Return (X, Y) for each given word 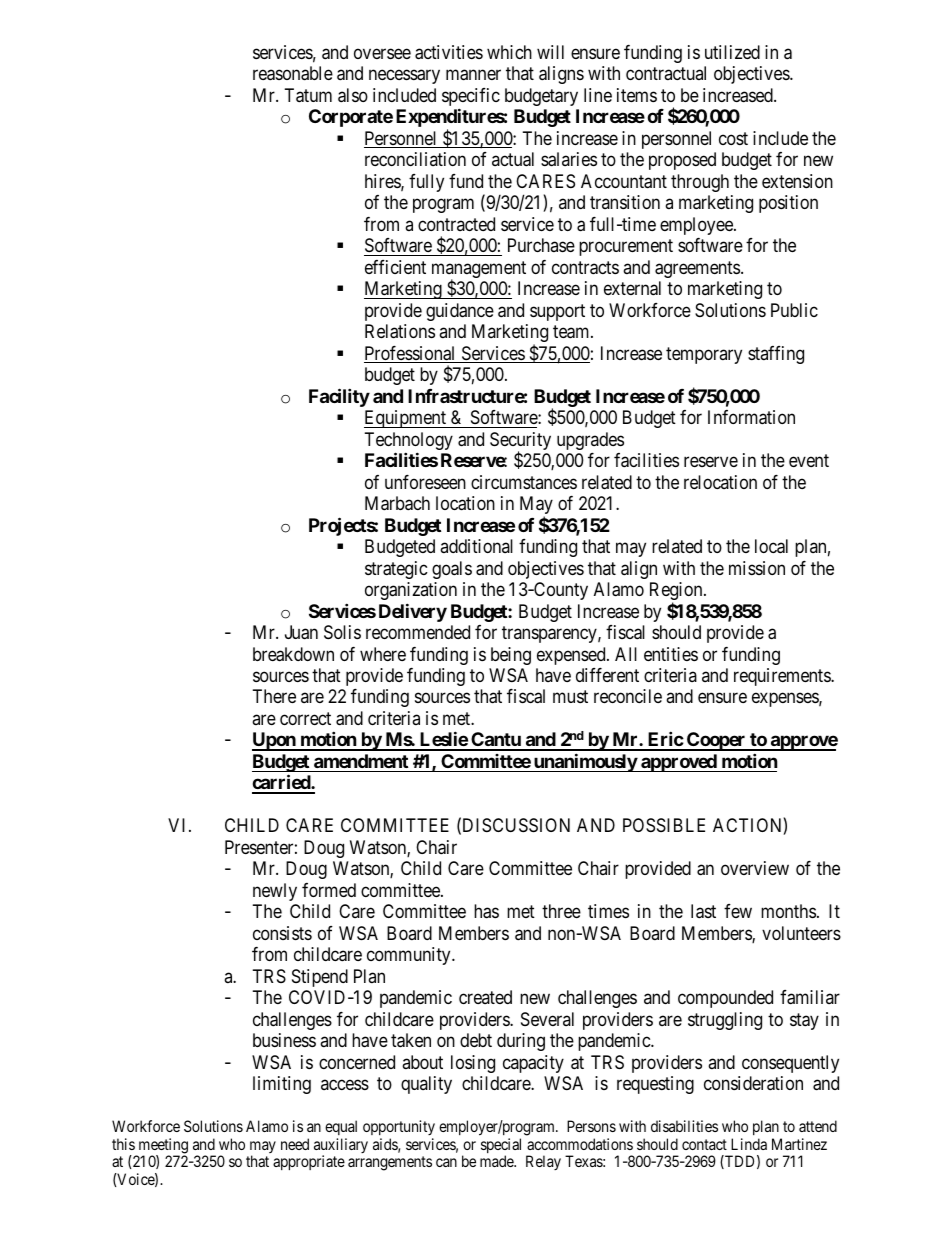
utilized (732, 52)
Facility (339, 397)
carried (282, 784)
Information (751, 417)
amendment (361, 761)
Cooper (716, 741)
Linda (749, 1144)
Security (520, 442)
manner (473, 75)
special (501, 1147)
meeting (162, 1147)
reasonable (293, 73)
